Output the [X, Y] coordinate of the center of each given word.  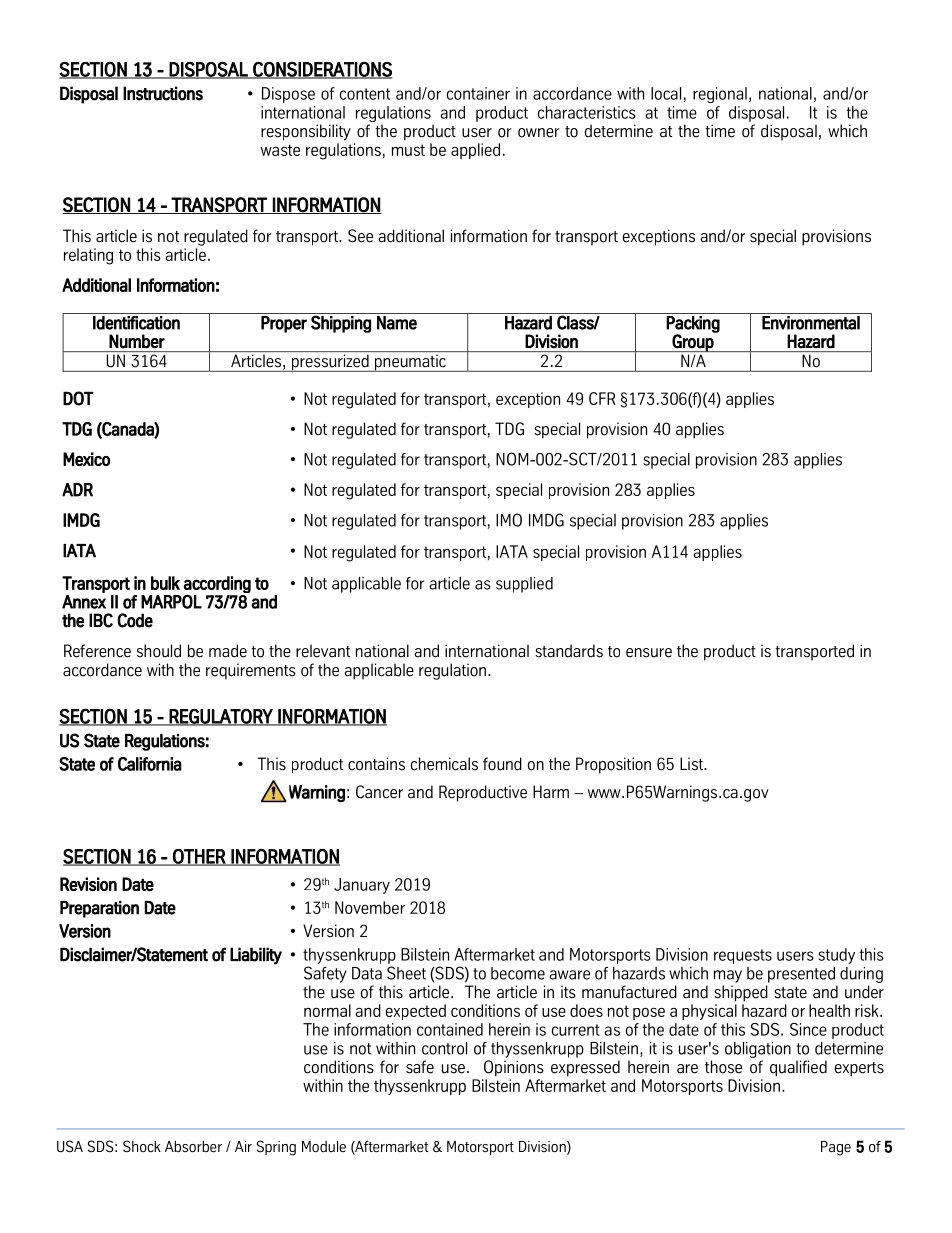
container [478, 93]
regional [720, 95]
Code [135, 620]
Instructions [163, 93]
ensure [649, 653]
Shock [142, 1146]
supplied [524, 585]
